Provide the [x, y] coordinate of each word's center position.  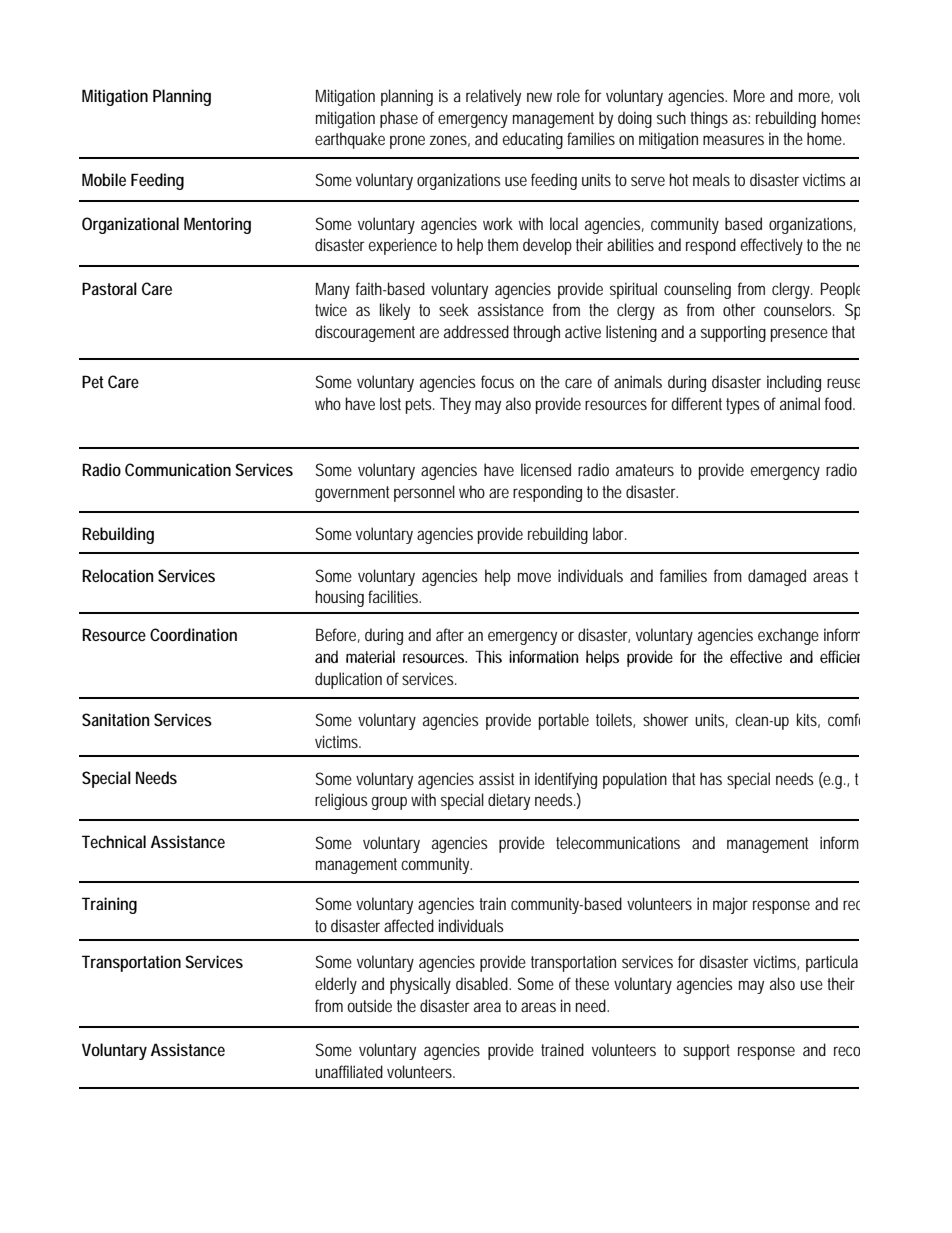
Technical [114, 841]
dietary [509, 801]
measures [733, 140]
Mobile [104, 179]
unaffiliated [349, 1071]
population [635, 780]
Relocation [117, 575]
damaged [777, 577]
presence [799, 335]
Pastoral [109, 288]
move [534, 577]
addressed [476, 331]
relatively [493, 97]
